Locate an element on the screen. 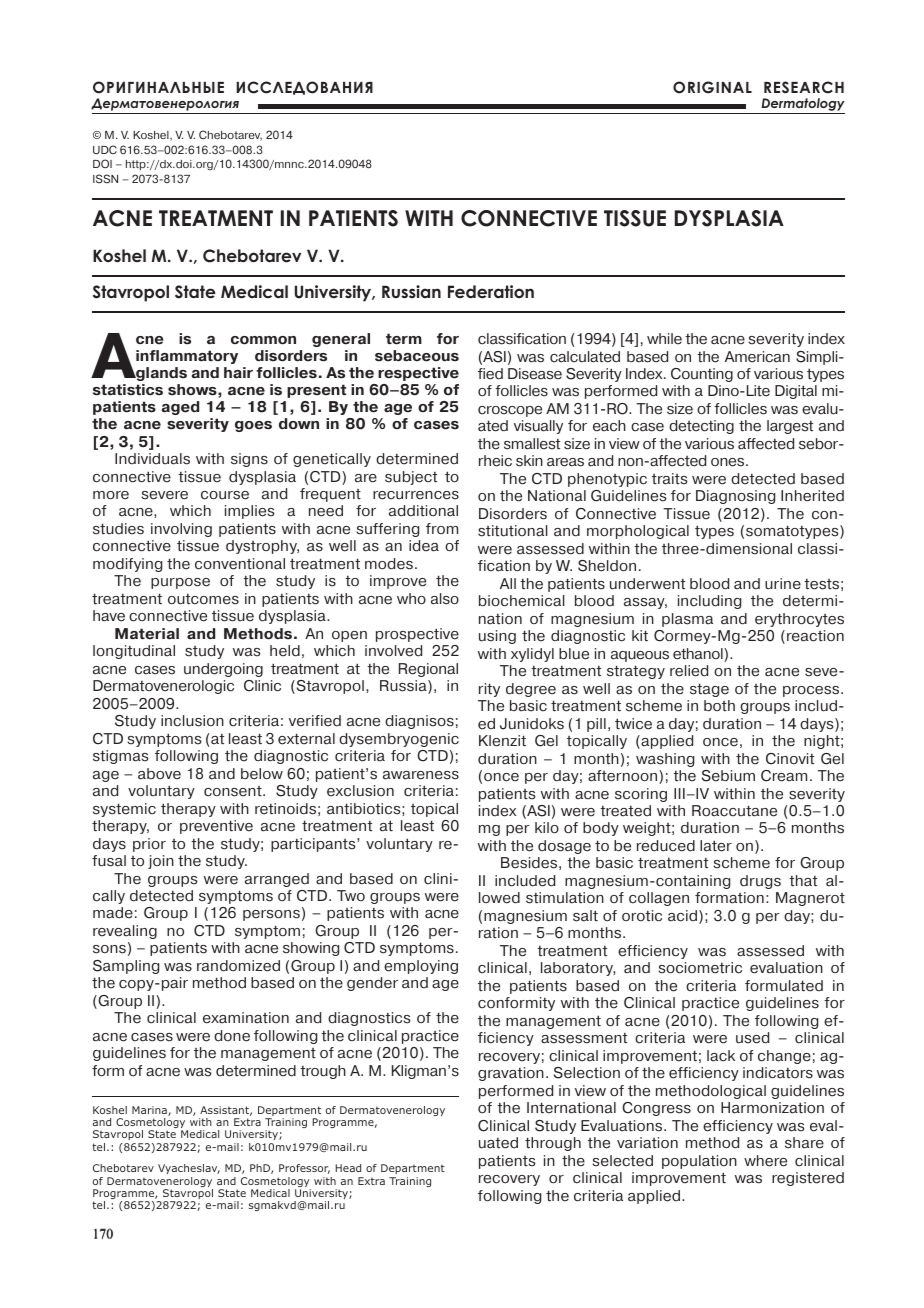 The image size is (924, 1308). awareness is located at coordinates (421, 775).
